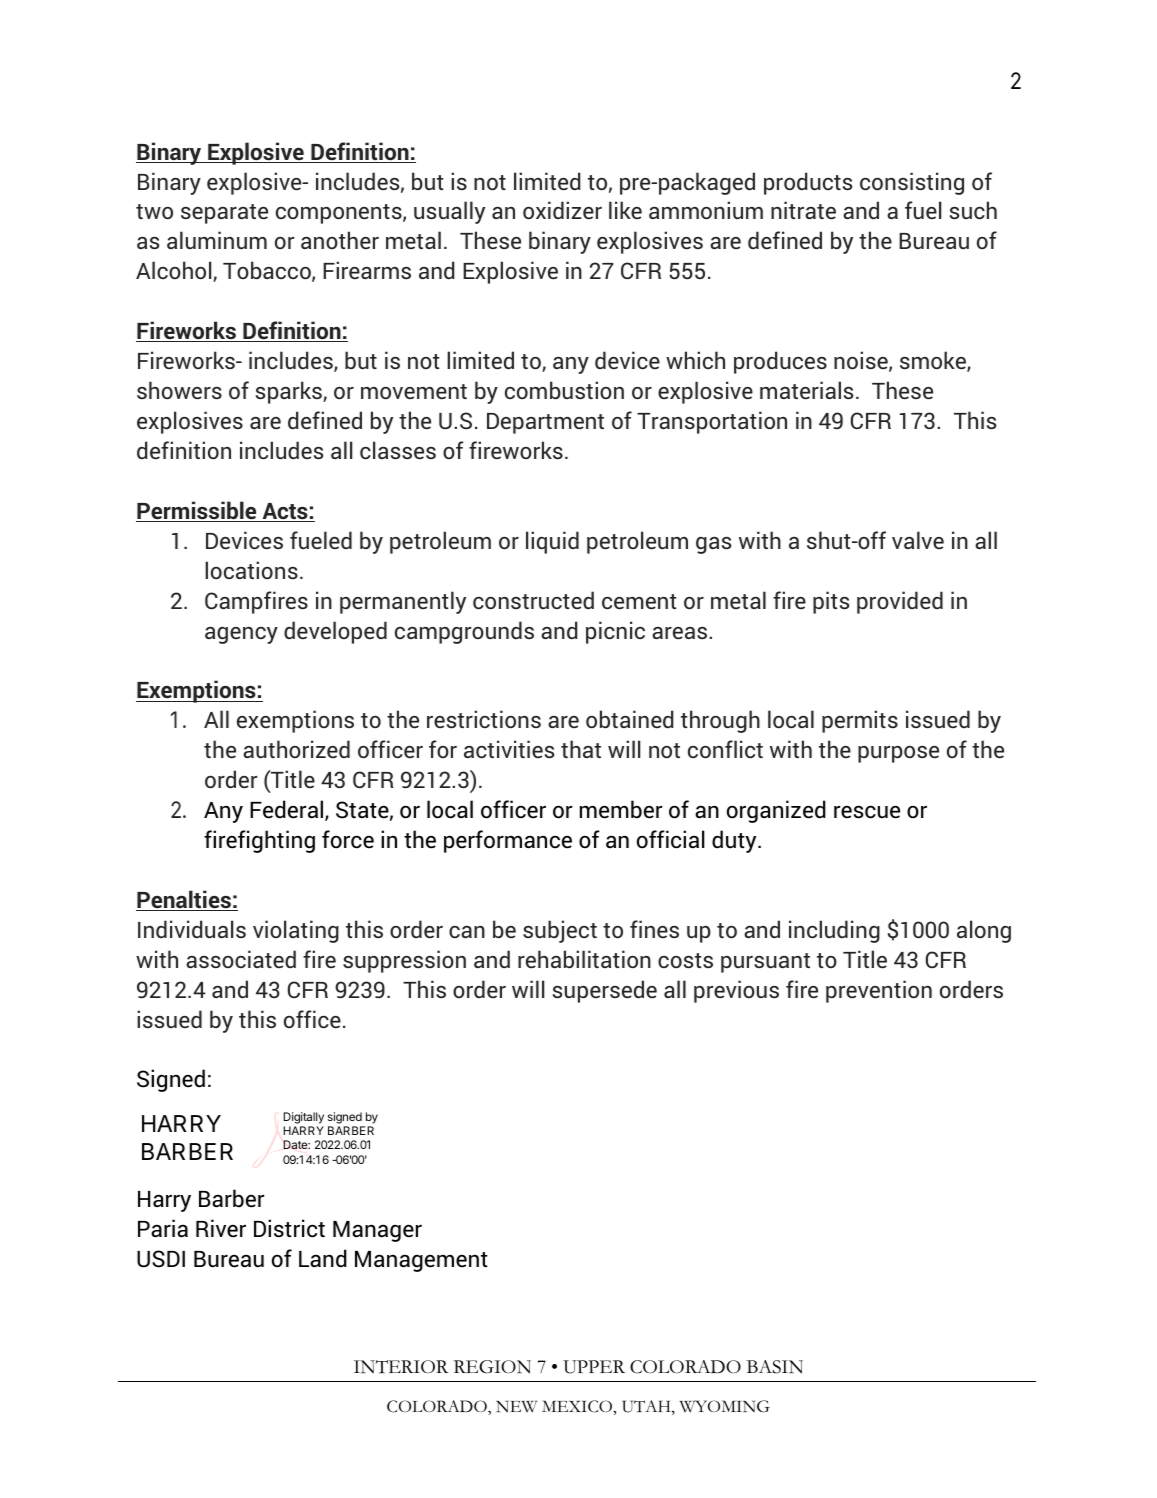 Image resolution: width=1157 pixels, height=1498 pixels. Describe the element at coordinates (401, 1367) in the page. I see `INTERIOR` at that location.
